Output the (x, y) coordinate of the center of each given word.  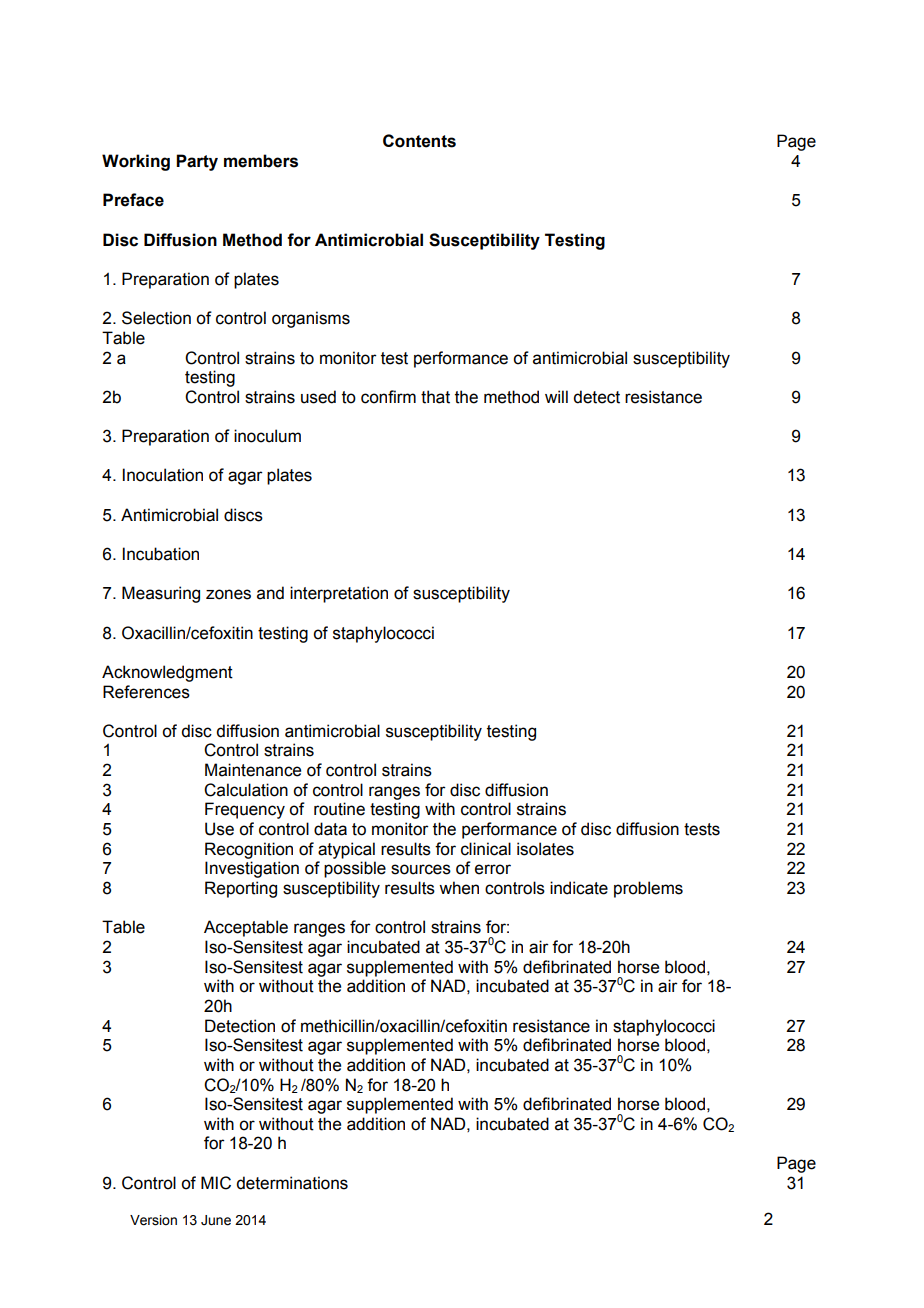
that (435, 397)
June (216, 1220)
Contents (419, 141)
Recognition (249, 850)
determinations (292, 1183)
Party (197, 162)
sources (421, 869)
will (556, 396)
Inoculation (163, 475)
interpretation (339, 594)
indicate (579, 888)
